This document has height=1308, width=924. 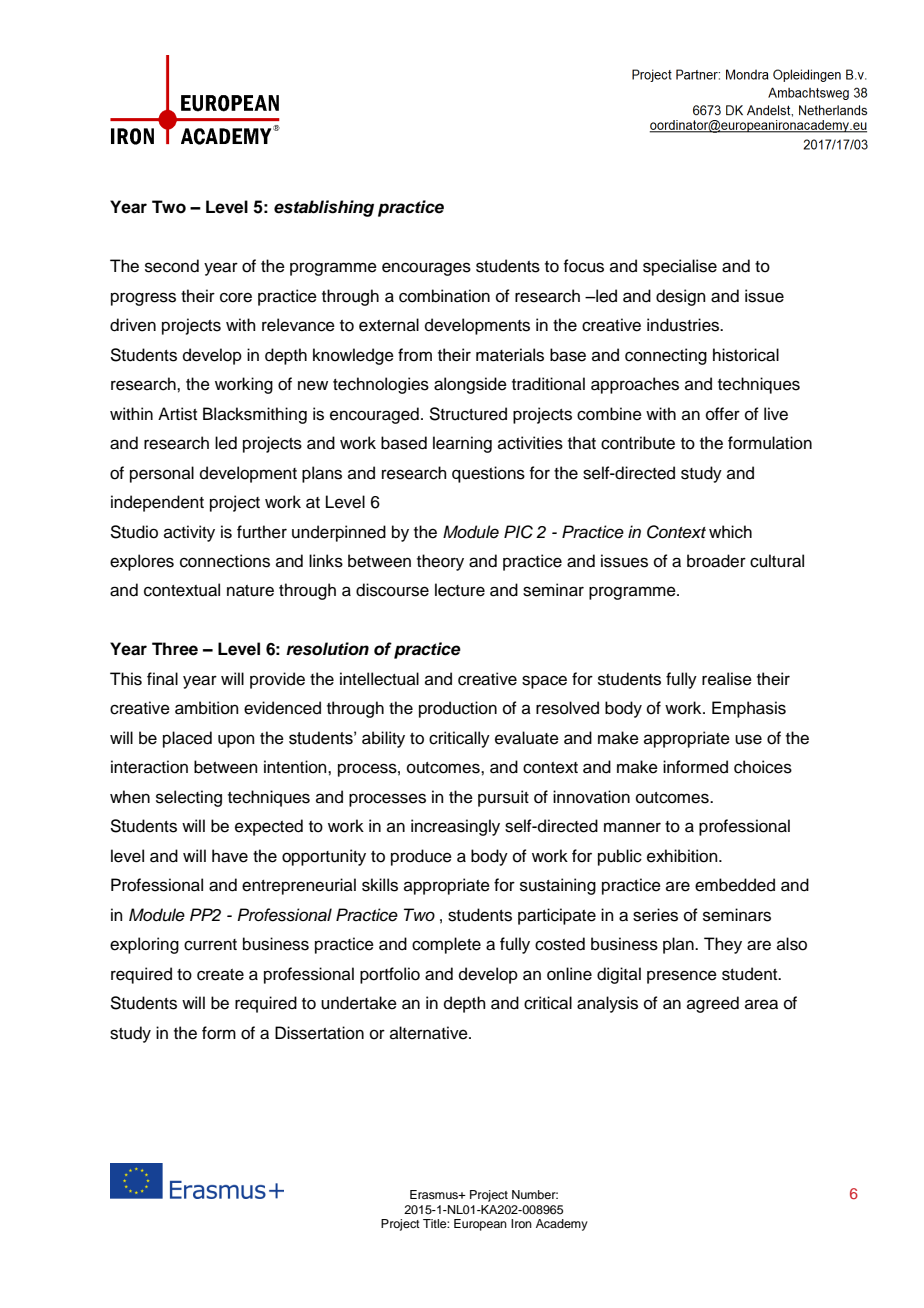 I want to click on European, so click(x=480, y=1225).
